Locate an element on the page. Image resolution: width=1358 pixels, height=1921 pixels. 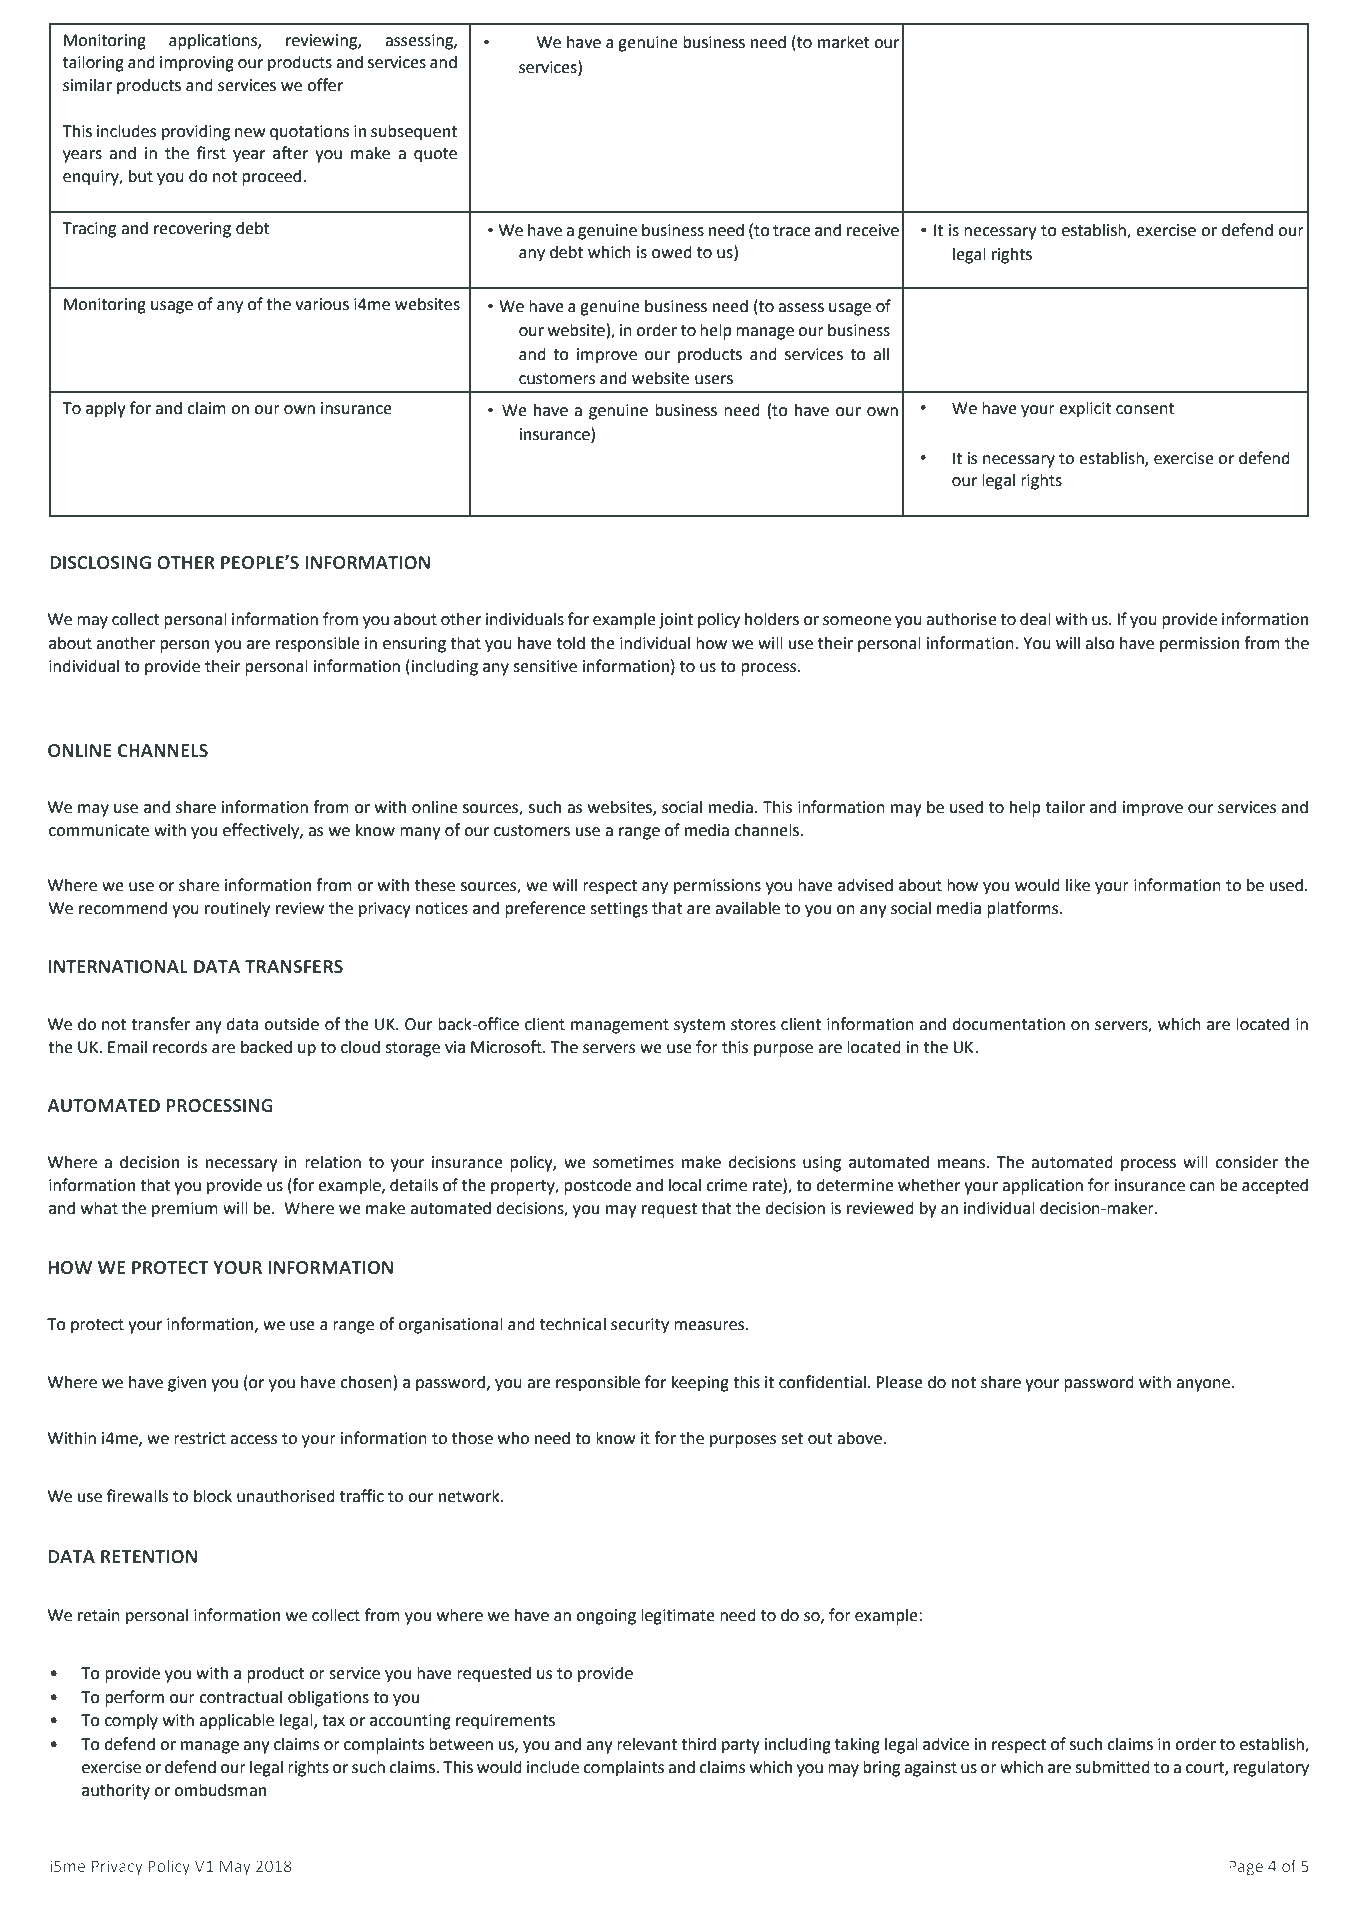
joint is located at coordinates (676, 621).
